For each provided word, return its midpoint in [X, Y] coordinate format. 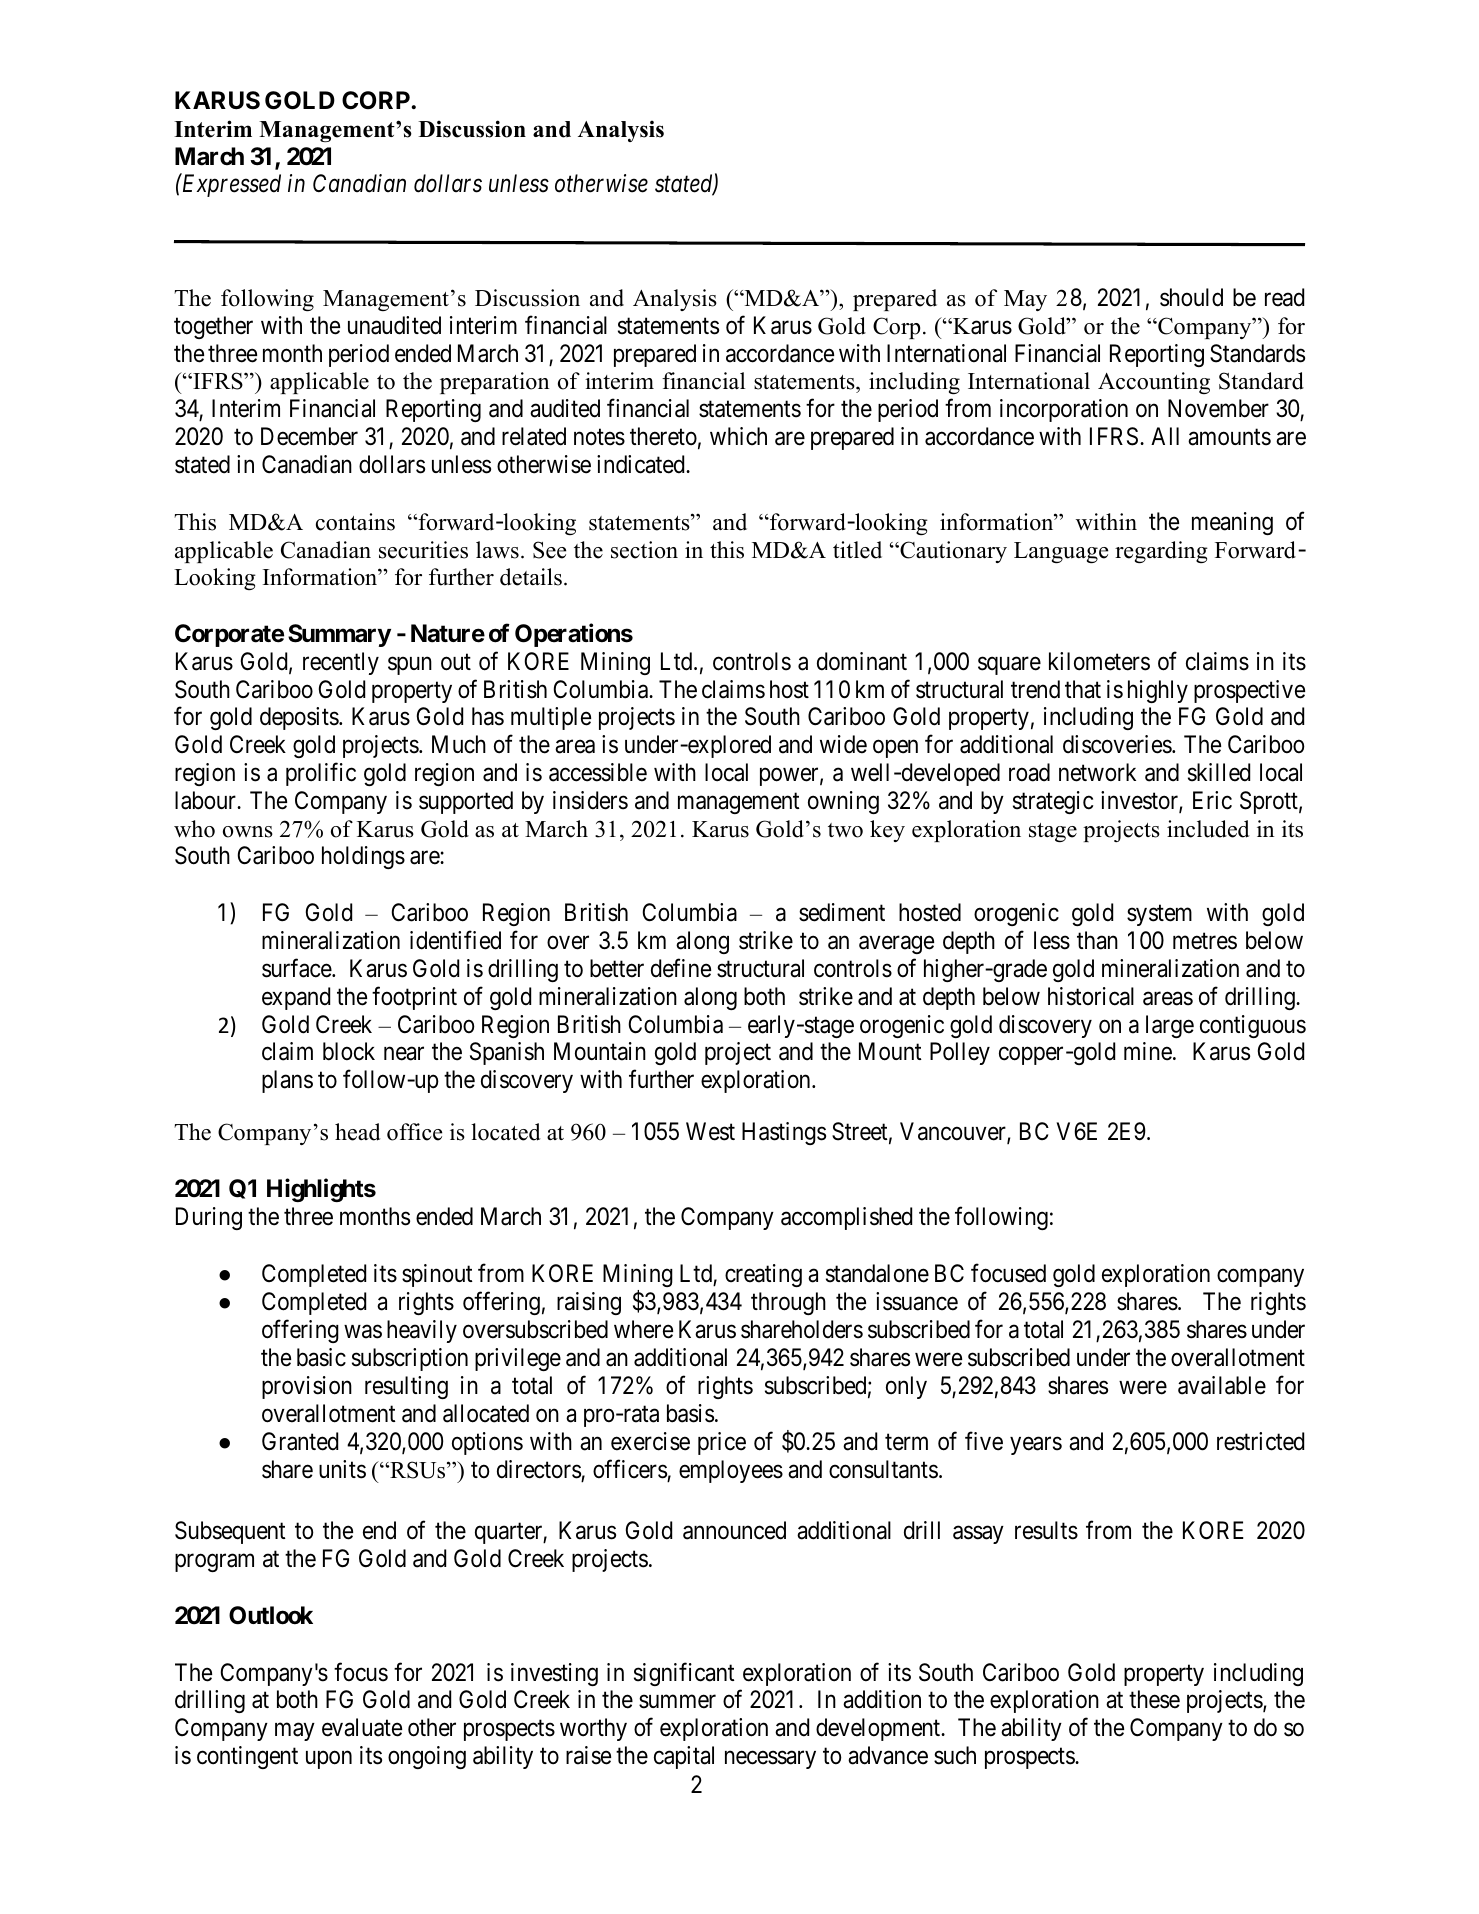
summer [677, 1702]
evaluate [362, 1727]
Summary [339, 635]
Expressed [230, 185]
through [788, 1303]
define [681, 968]
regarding [1161, 552]
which [738, 436]
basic [321, 1357]
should [1191, 297]
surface [297, 968]
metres [1205, 941]
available [1222, 1385]
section [644, 550]
